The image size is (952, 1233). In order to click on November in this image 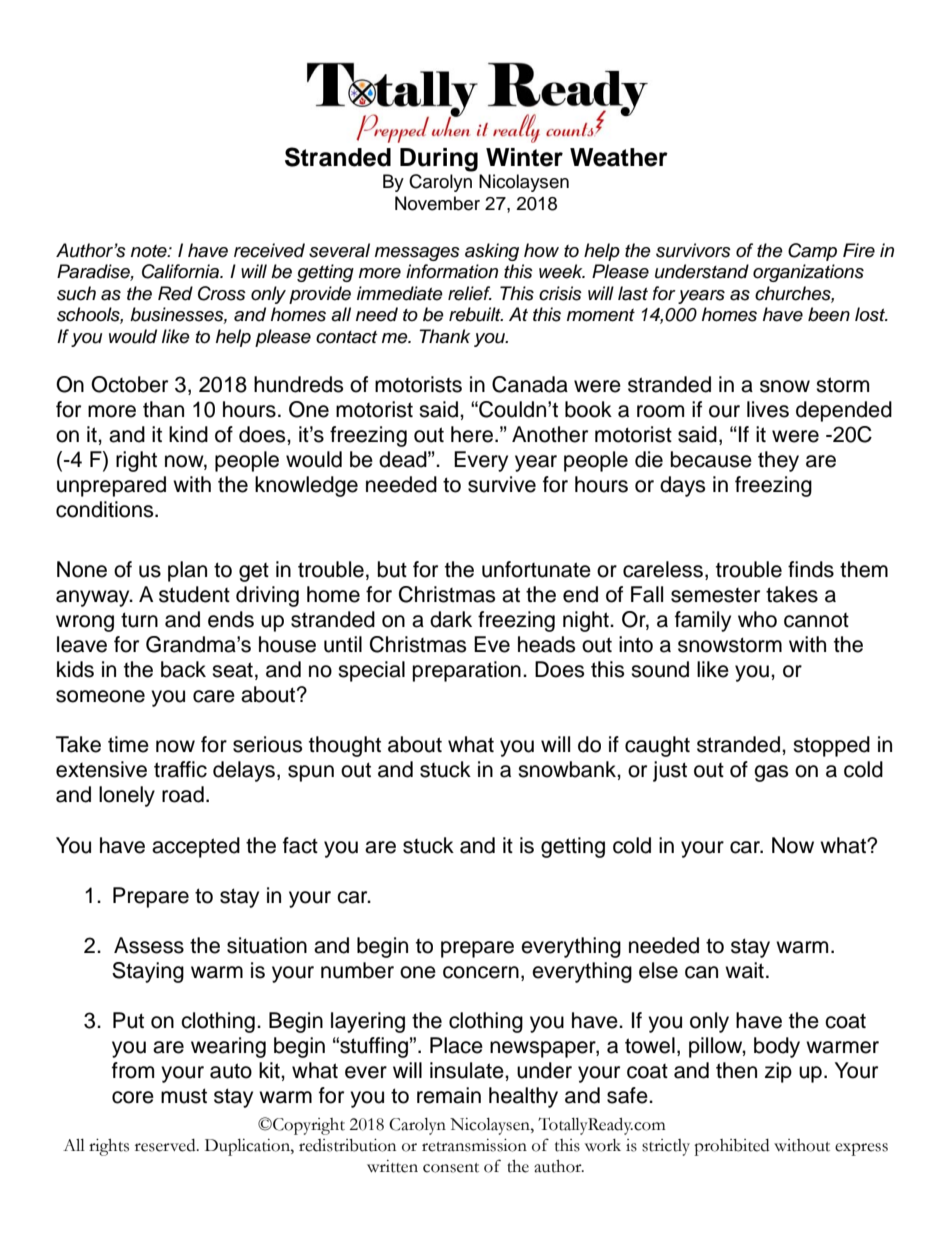, I will do `click(437, 203)`.
